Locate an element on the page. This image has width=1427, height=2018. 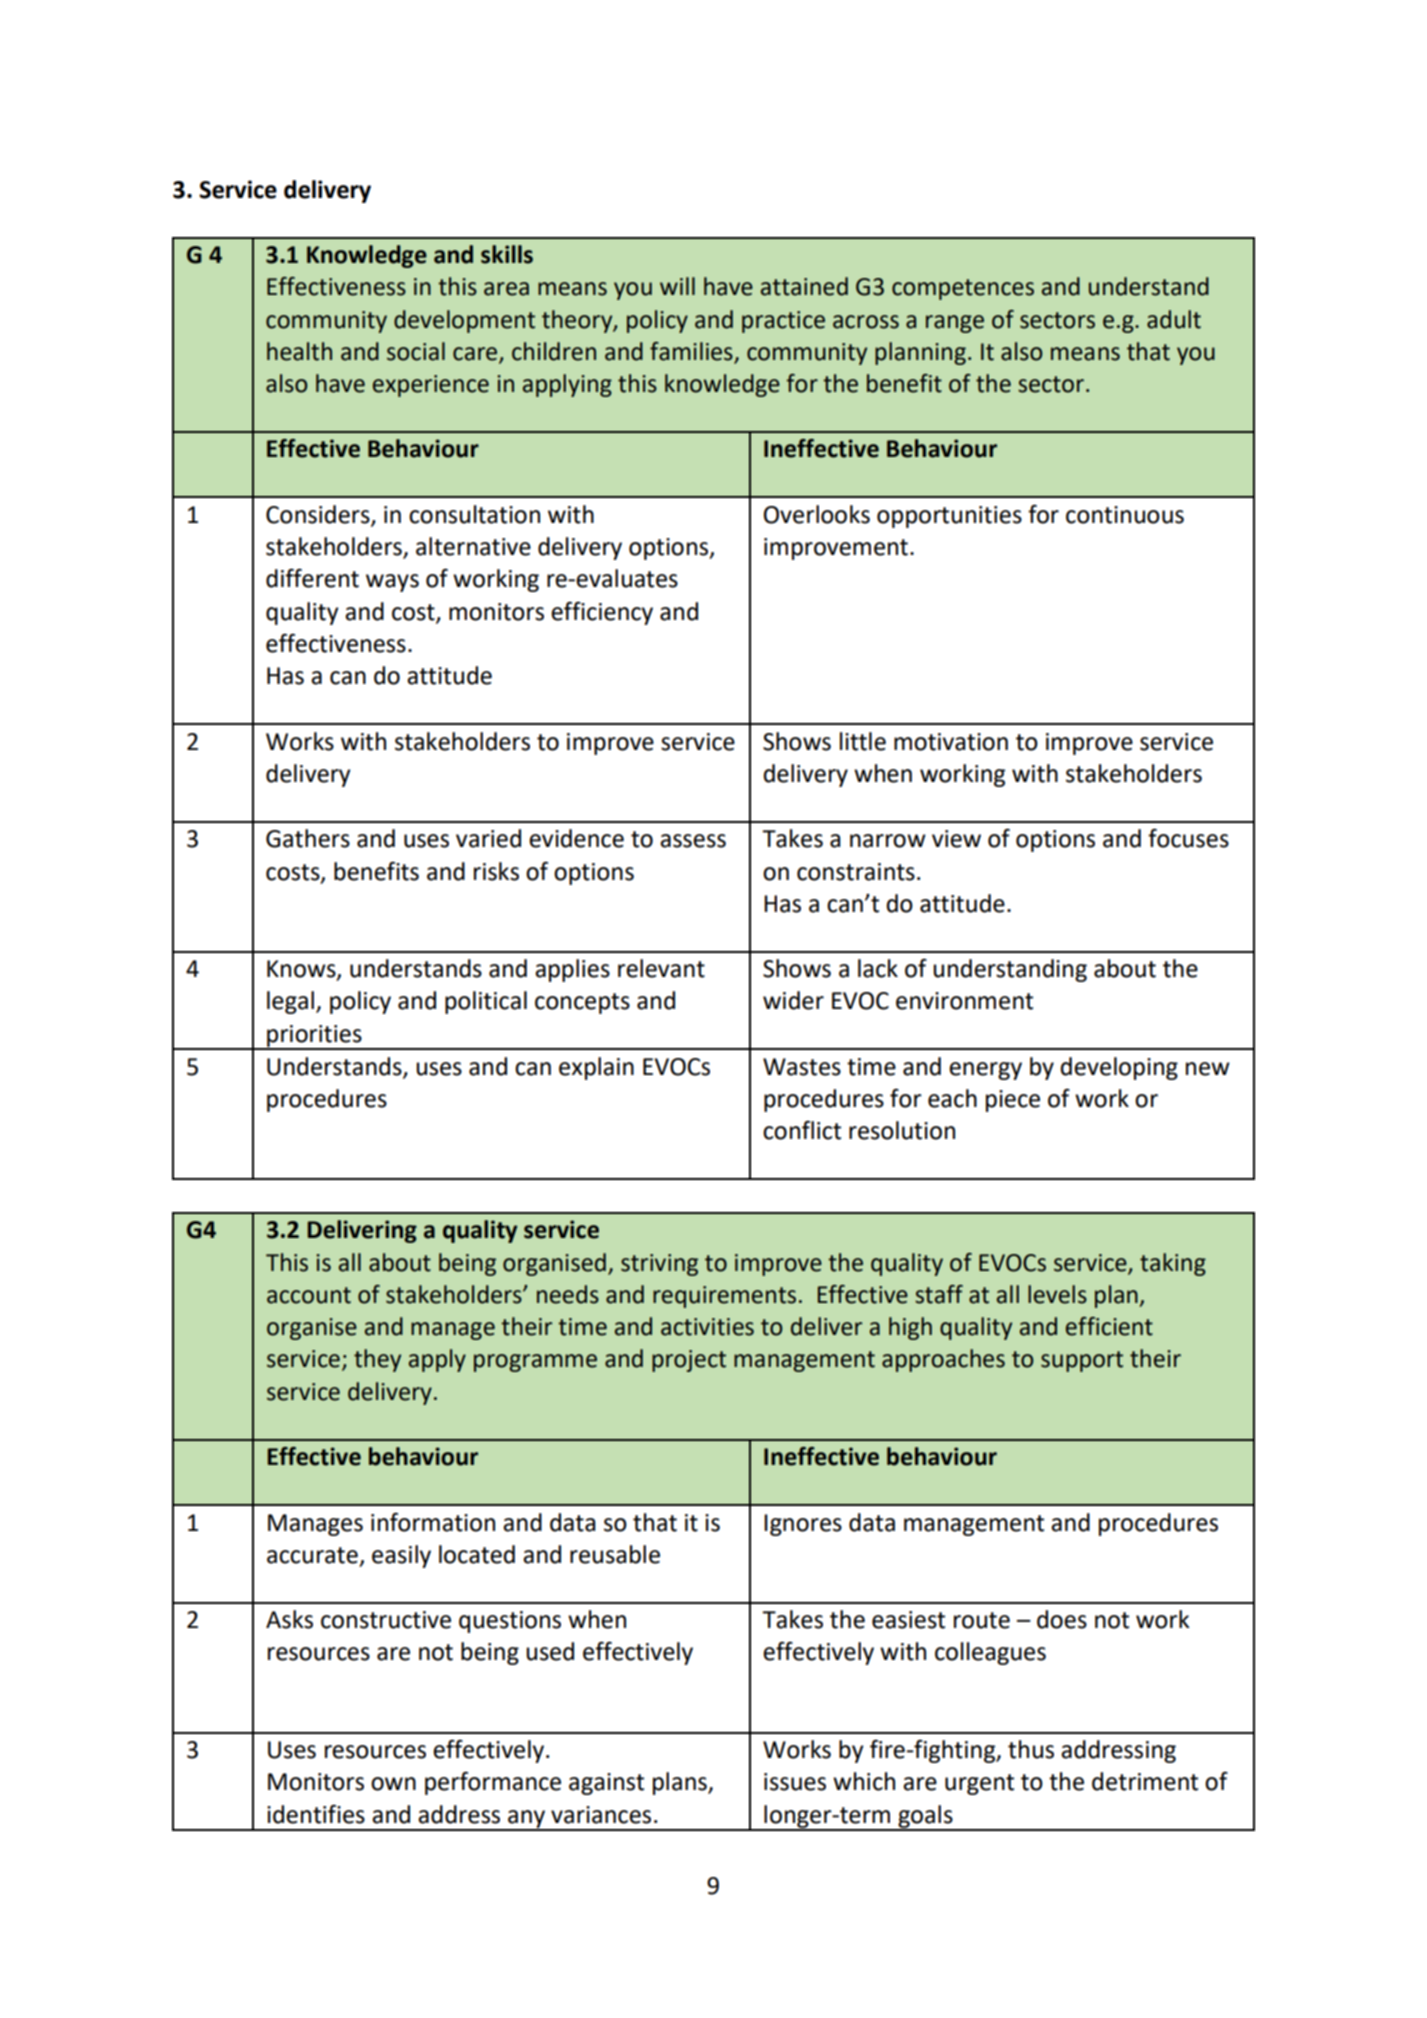
Overlooks is located at coordinates (817, 514).
